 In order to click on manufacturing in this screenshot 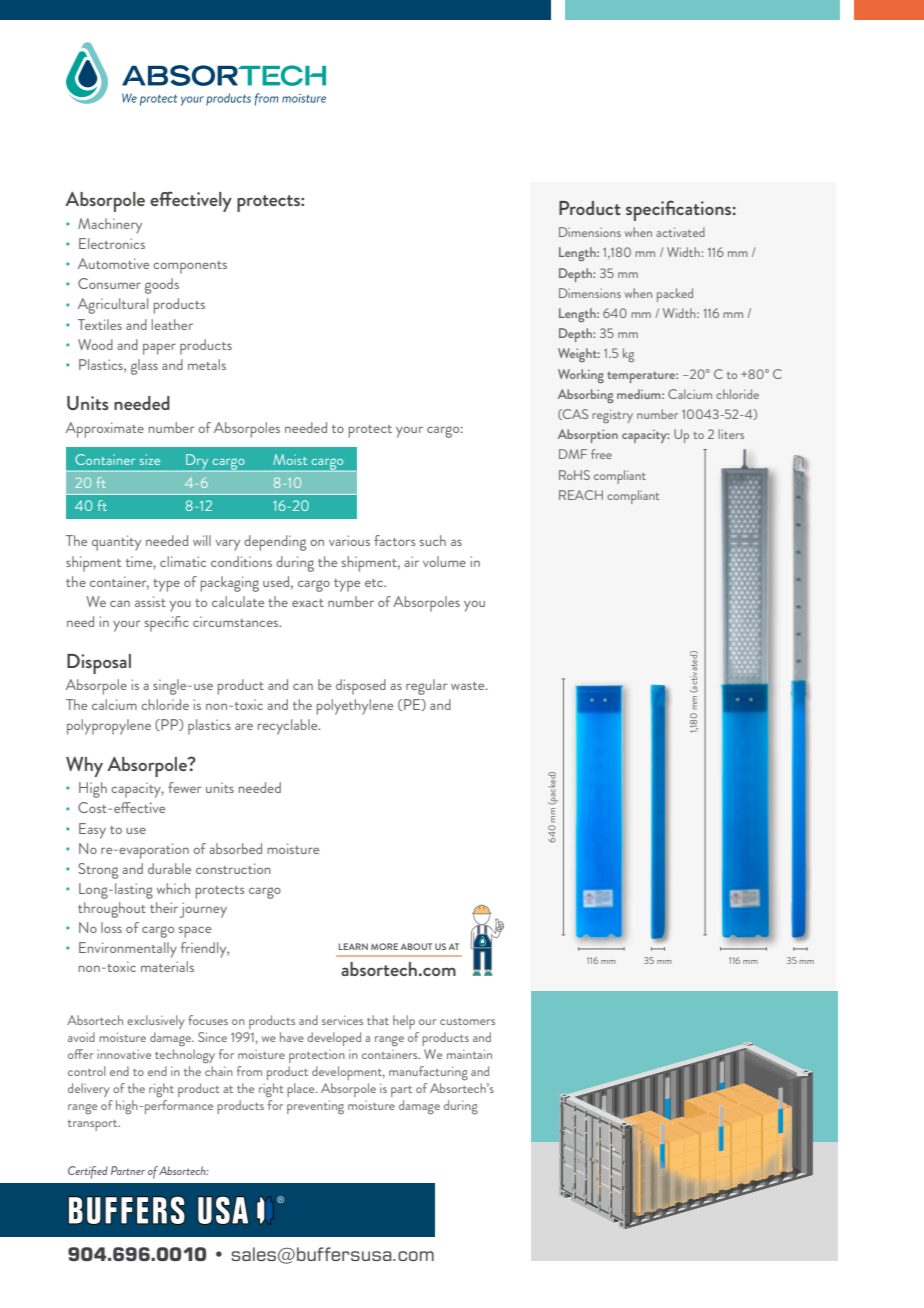, I will do `click(428, 1073)`.
